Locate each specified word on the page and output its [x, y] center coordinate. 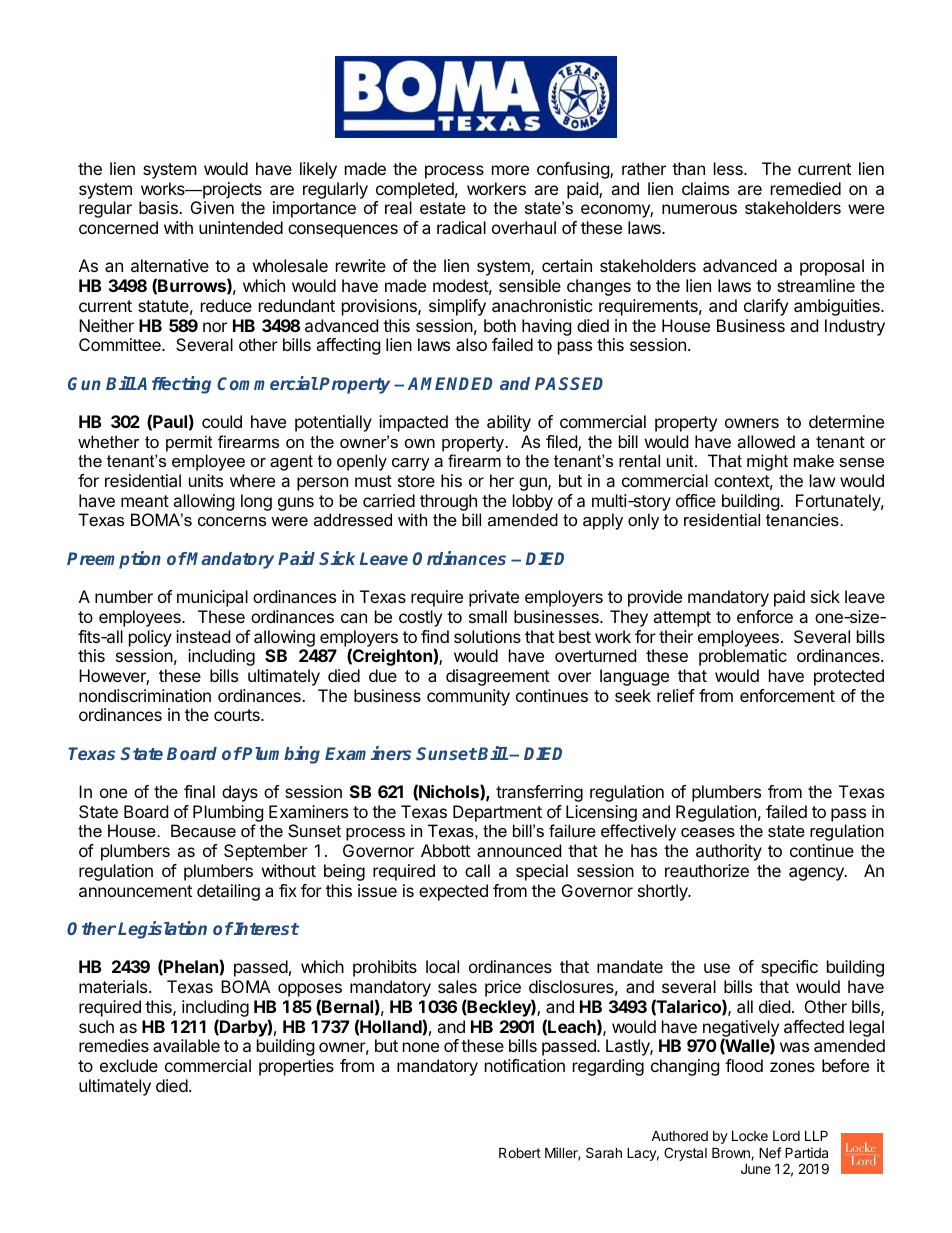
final [199, 791]
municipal [212, 598]
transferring [539, 793]
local [442, 966]
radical [461, 227]
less [729, 168]
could [222, 421]
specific [789, 968]
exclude [129, 1065]
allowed [766, 441]
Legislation [162, 930]
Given [212, 207]
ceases [708, 832]
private [494, 598]
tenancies [802, 519]
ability [509, 423]
